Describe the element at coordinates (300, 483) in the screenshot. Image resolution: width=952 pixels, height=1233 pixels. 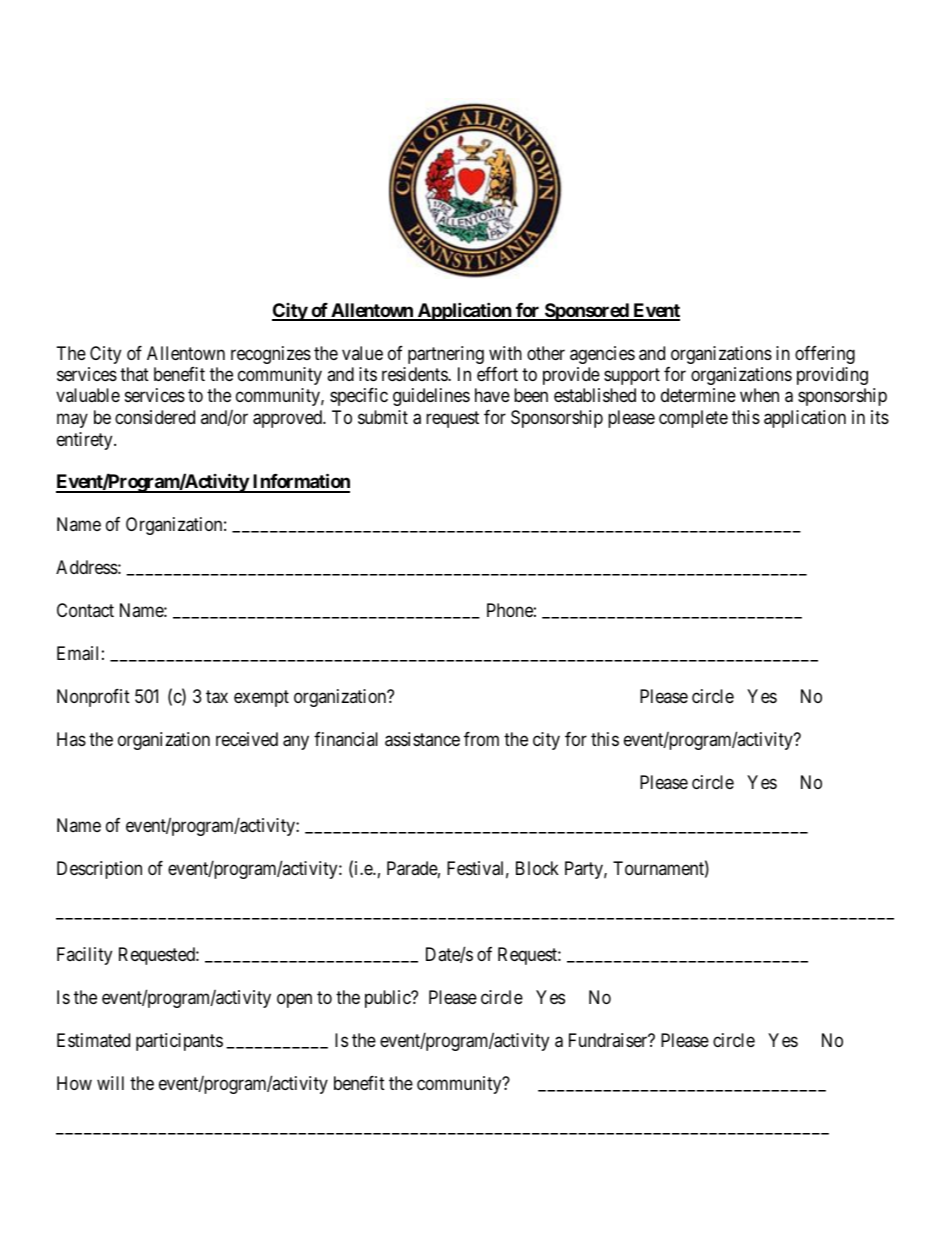
I see `Information` at that location.
